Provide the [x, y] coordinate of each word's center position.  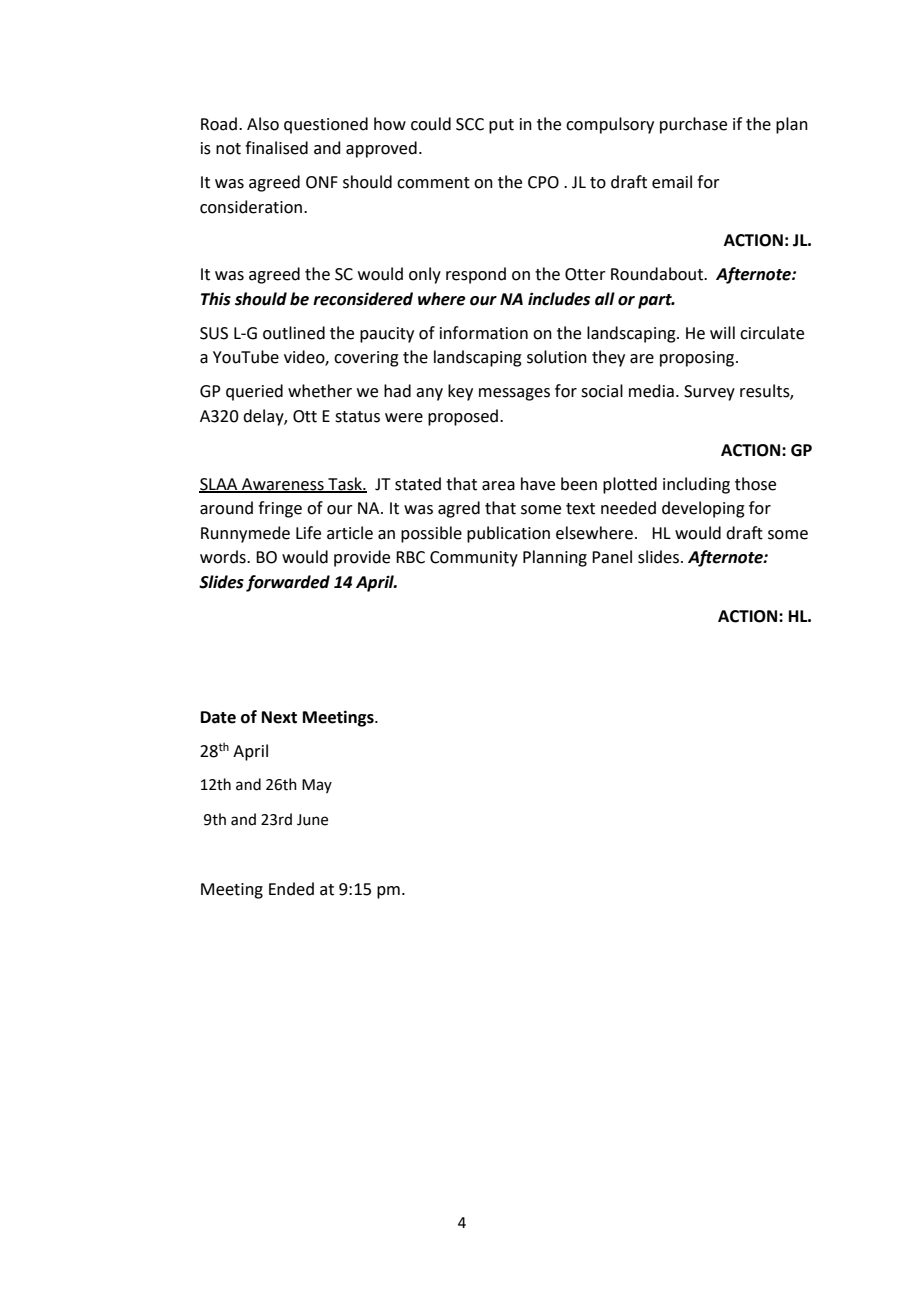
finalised [276, 148]
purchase [693, 125]
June [312, 820]
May [317, 786]
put [501, 126]
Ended [291, 889]
